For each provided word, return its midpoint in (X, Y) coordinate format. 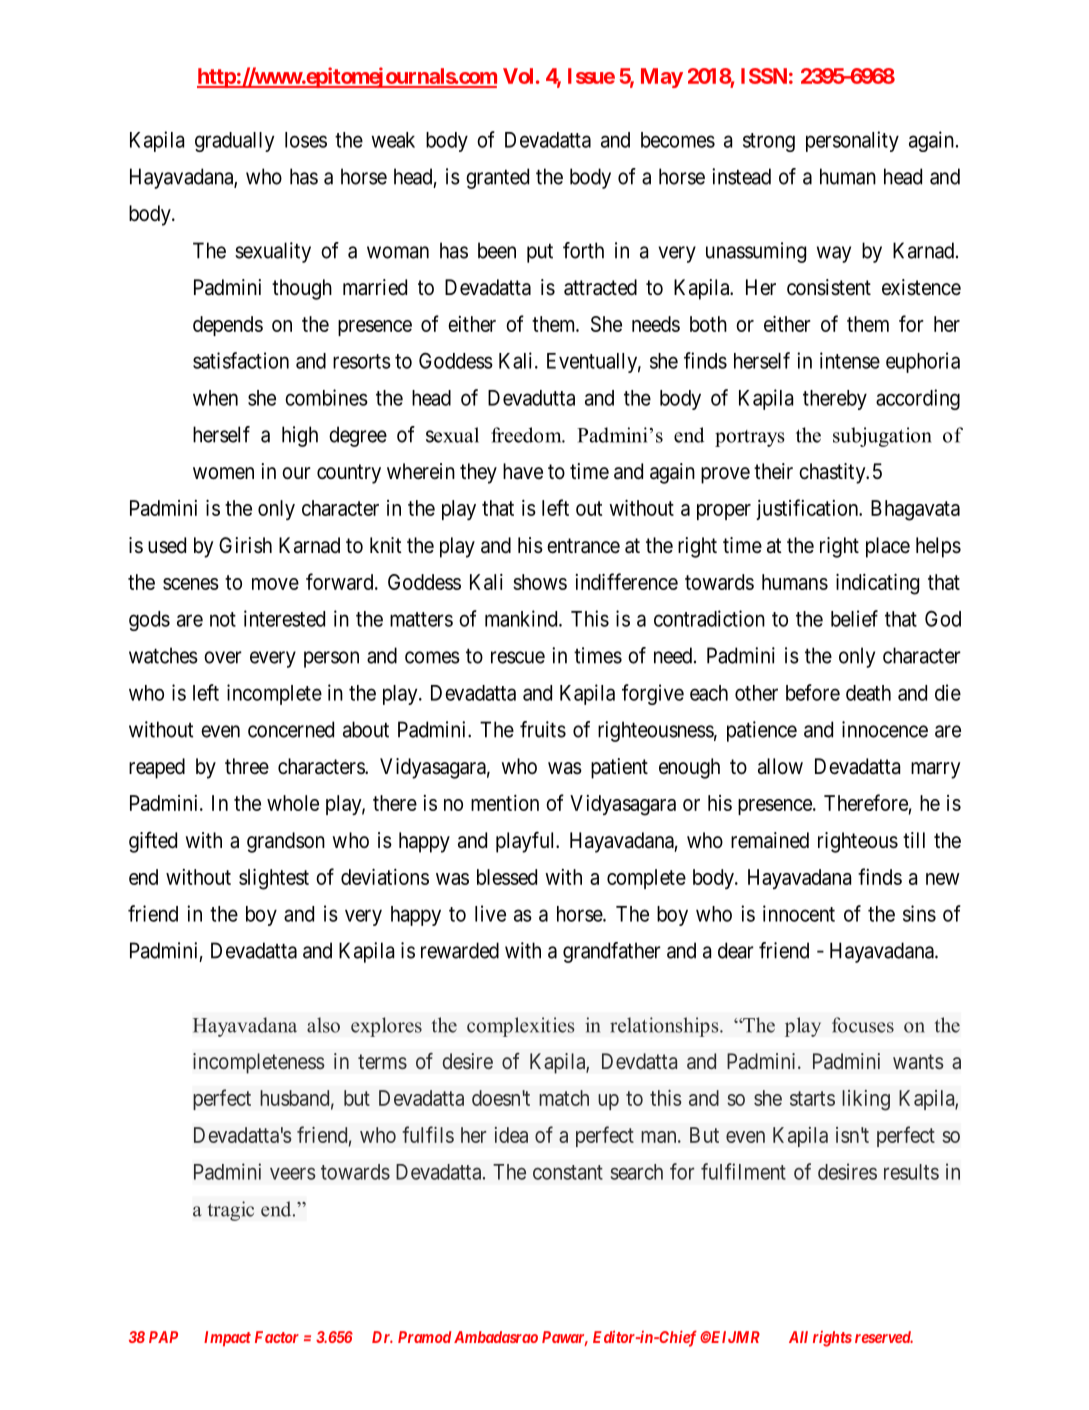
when (215, 398)
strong (769, 142)
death (868, 693)
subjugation (882, 437)
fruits (543, 729)
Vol (518, 76)
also (323, 1025)
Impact (227, 1339)
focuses (863, 1025)
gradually (234, 142)
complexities (521, 1027)
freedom (527, 435)
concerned (291, 729)
